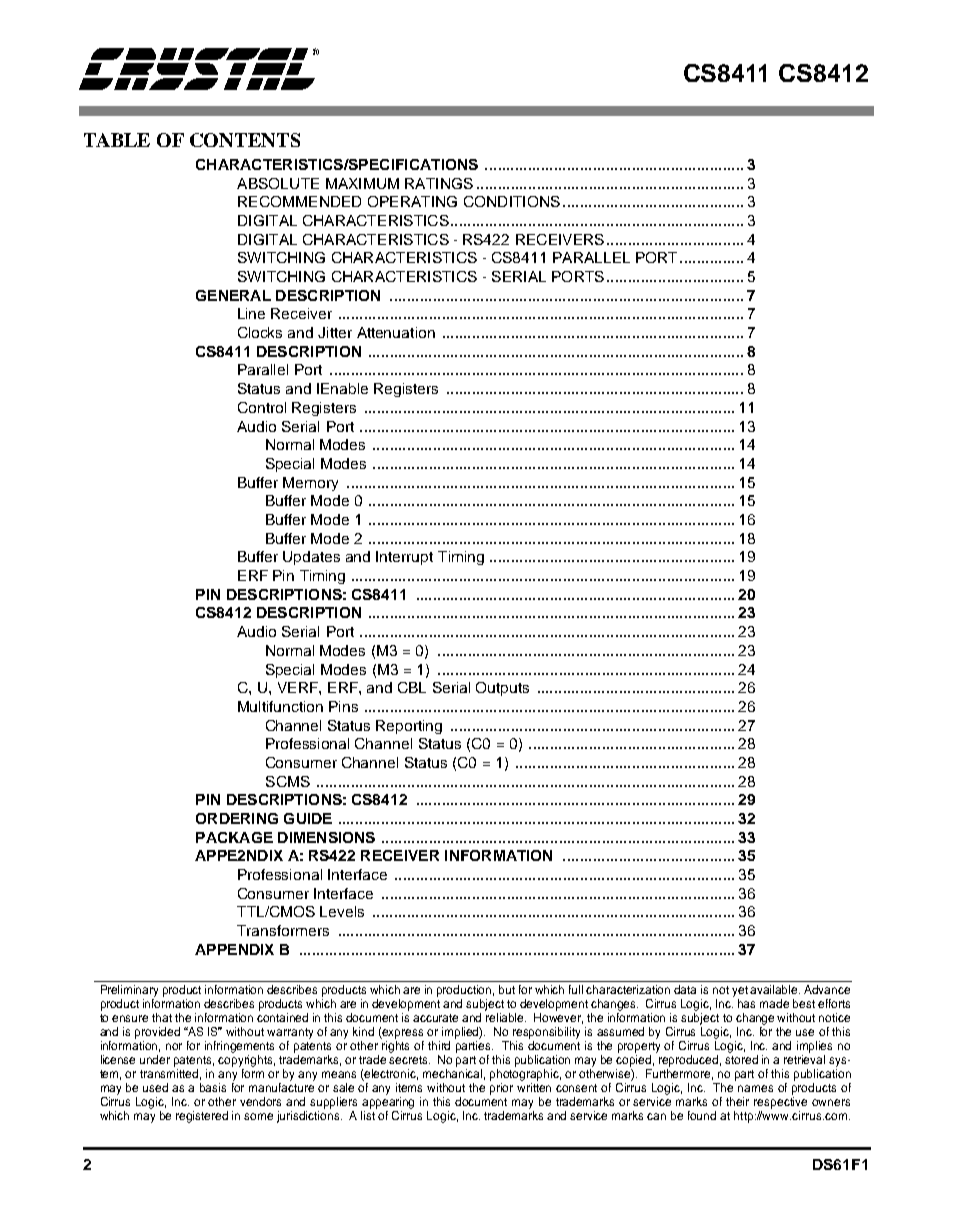 The image size is (953, 1232). I want to click on CBL, so click(412, 687).
